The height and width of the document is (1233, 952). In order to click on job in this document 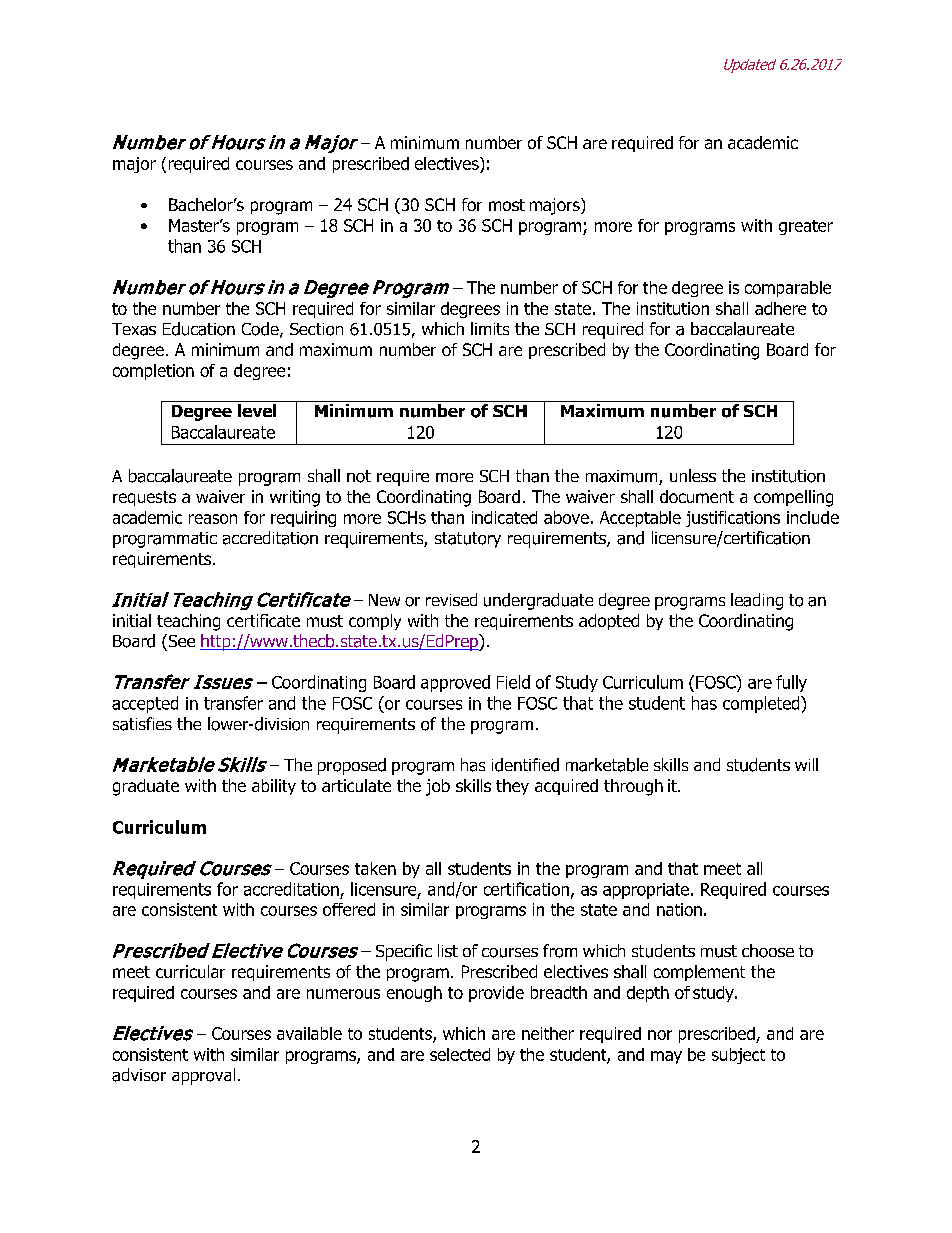, I will do `click(438, 787)`.
